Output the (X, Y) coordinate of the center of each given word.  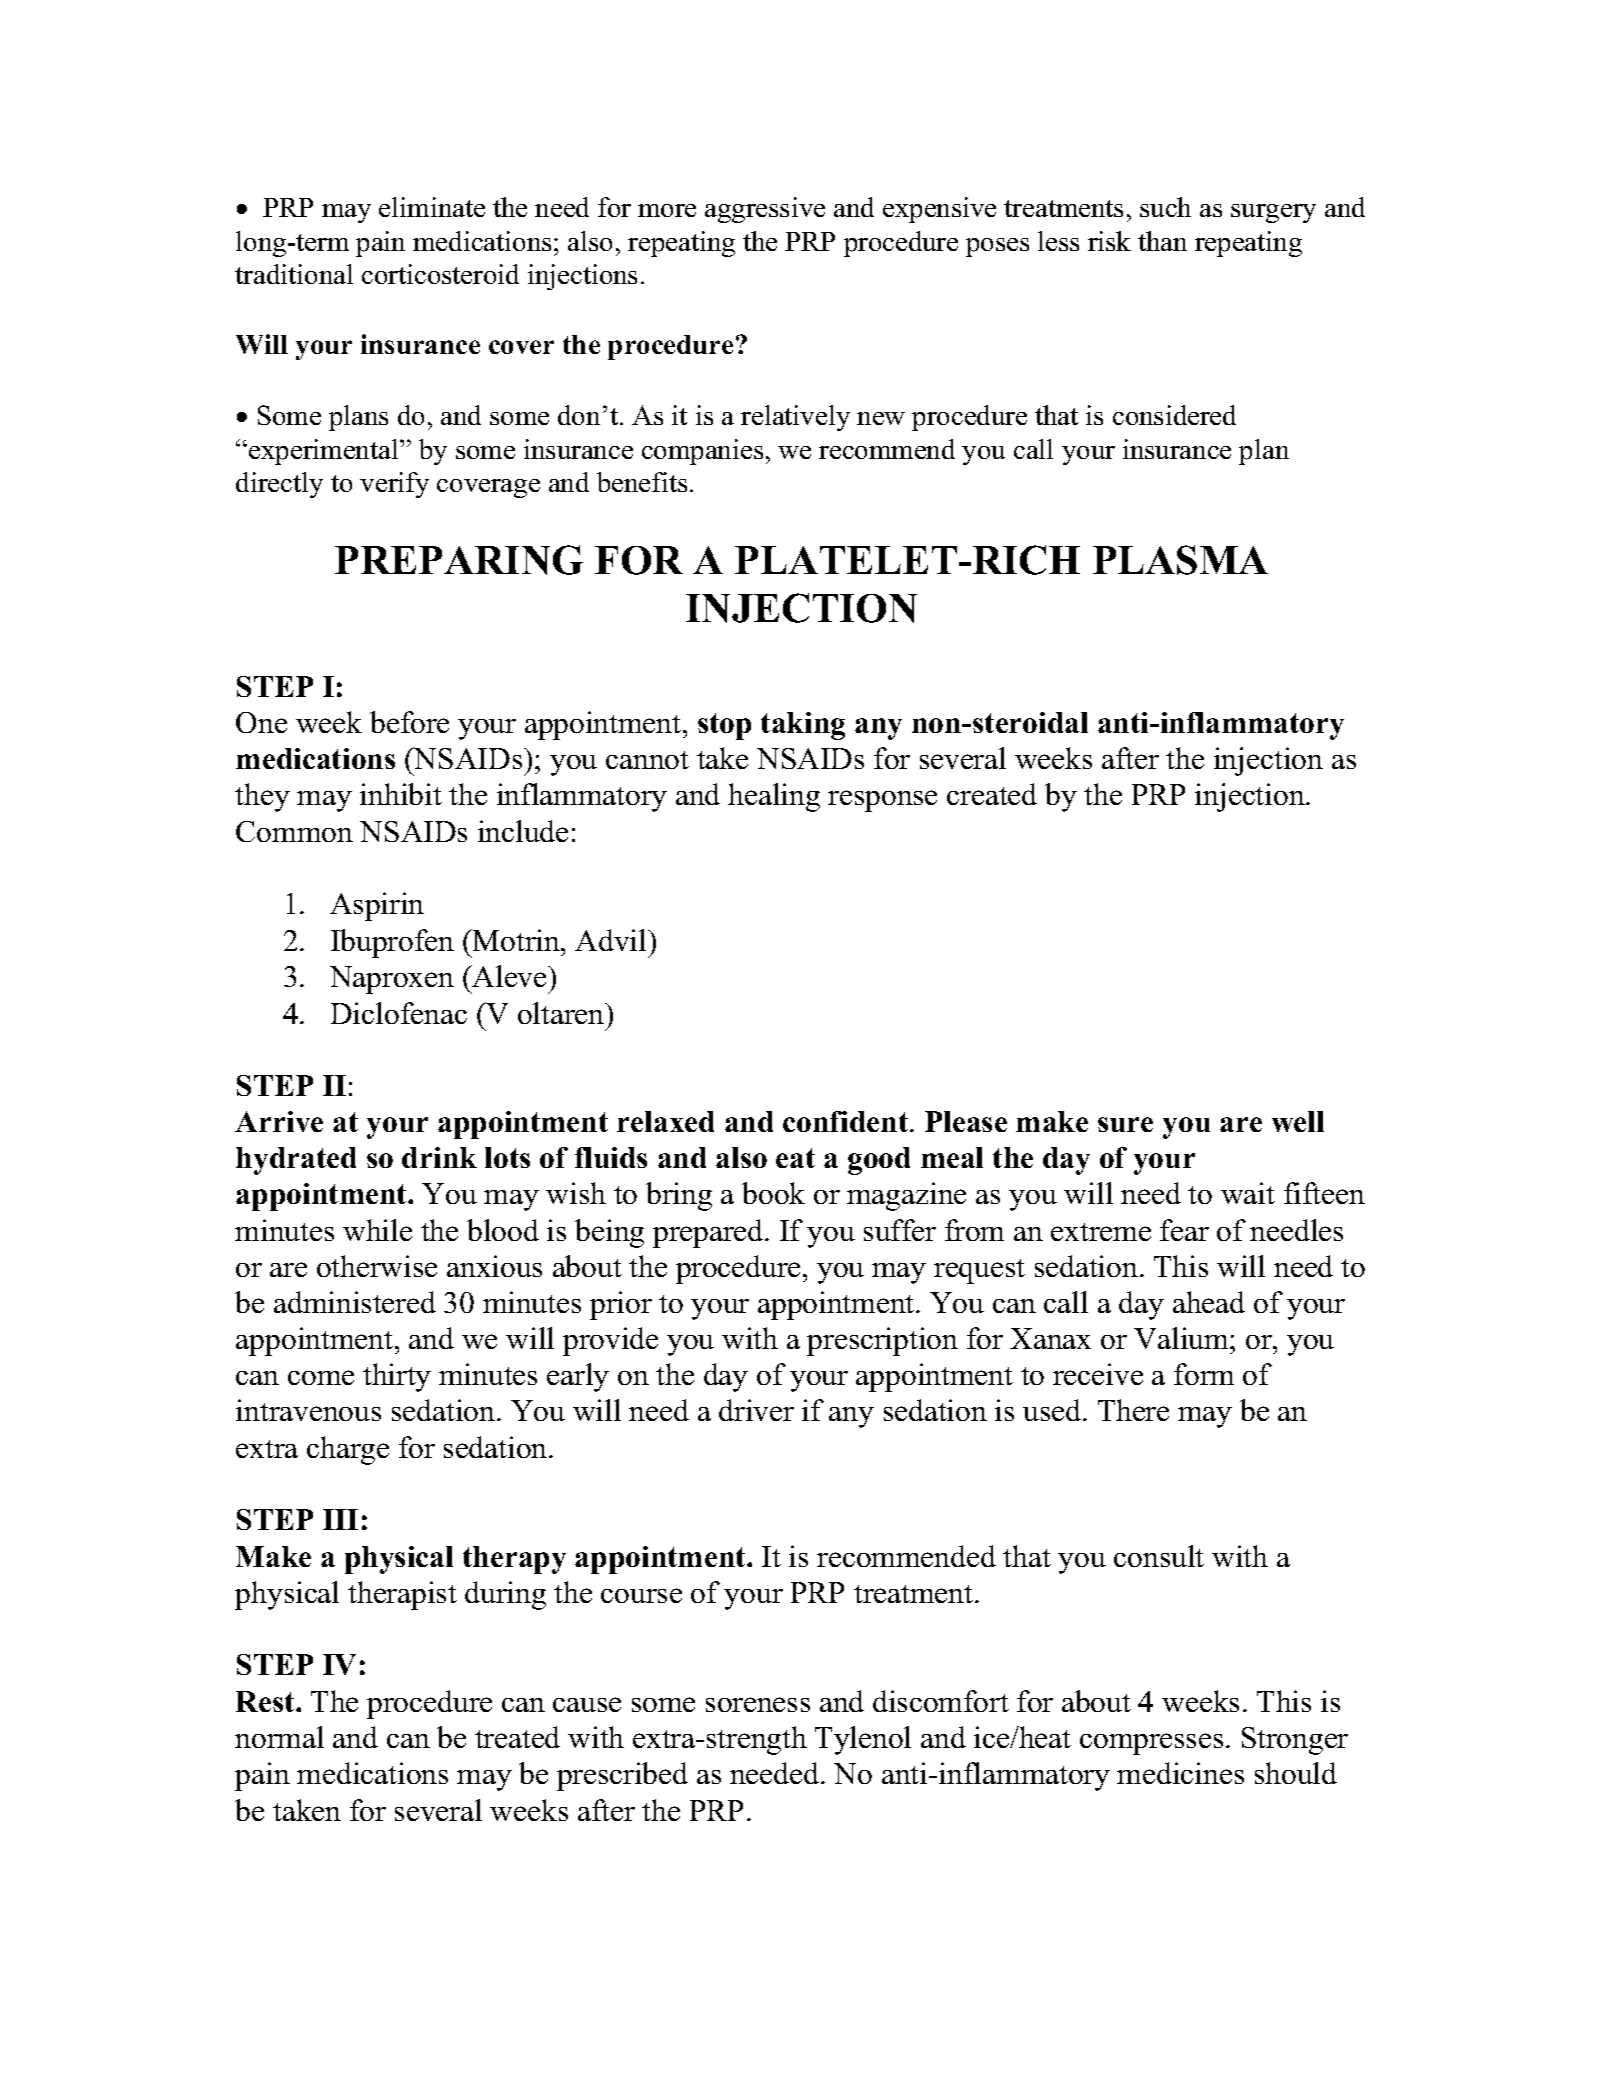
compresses (1151, 1744)
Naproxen (392, 980)
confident (847, 1121)
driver (756, 1410)
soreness (758, 1704)
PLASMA (1180, 560)
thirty (397, 1377)
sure (1125, 1124)
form (1204, 1374)
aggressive (765, 210)
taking (803, 726)
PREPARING (459, 560)
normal (279, 1737)
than (1162, 241)
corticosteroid (440, 274)
